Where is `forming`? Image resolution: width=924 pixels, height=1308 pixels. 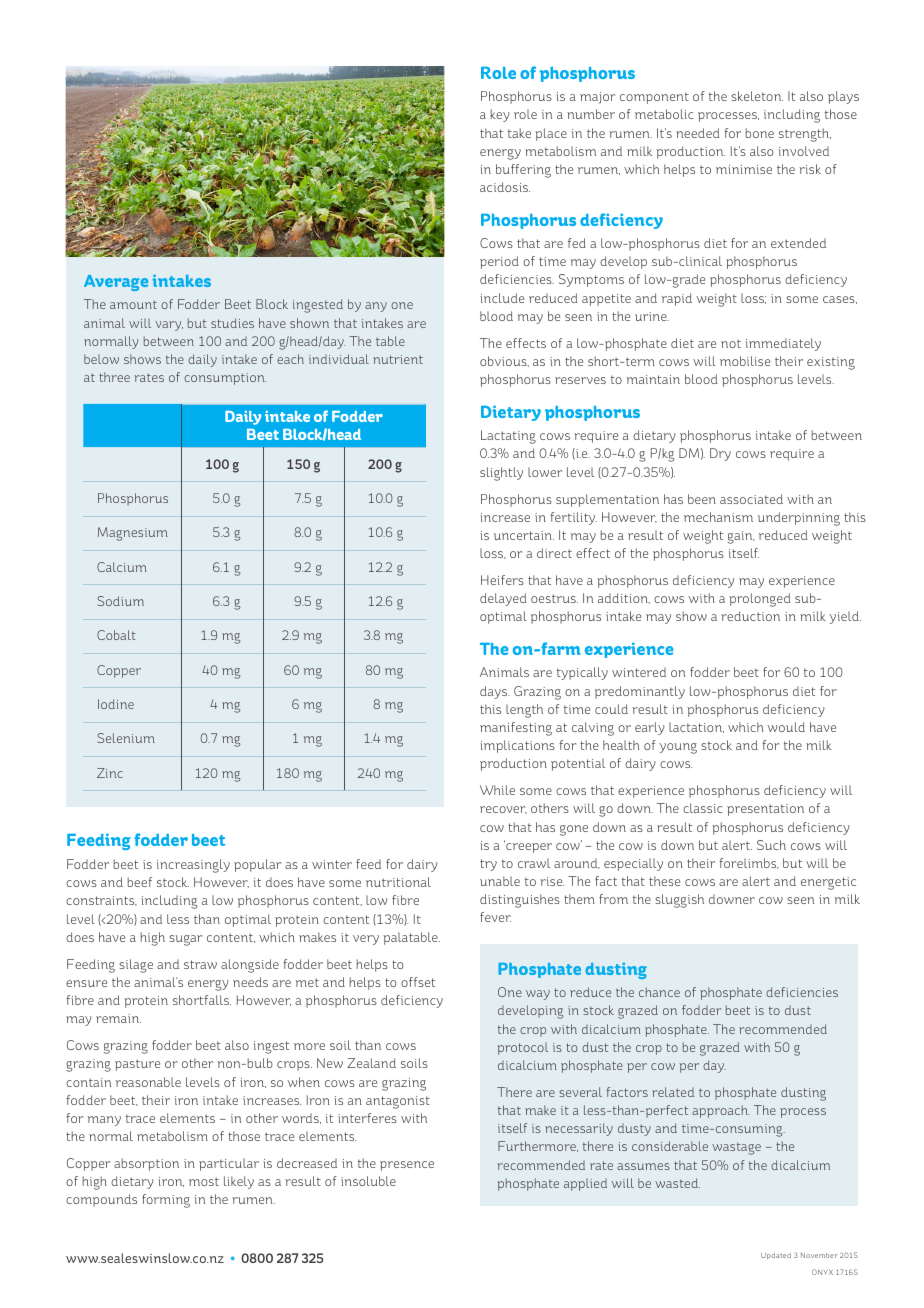
forming is located at coordinates (166, 1201).
